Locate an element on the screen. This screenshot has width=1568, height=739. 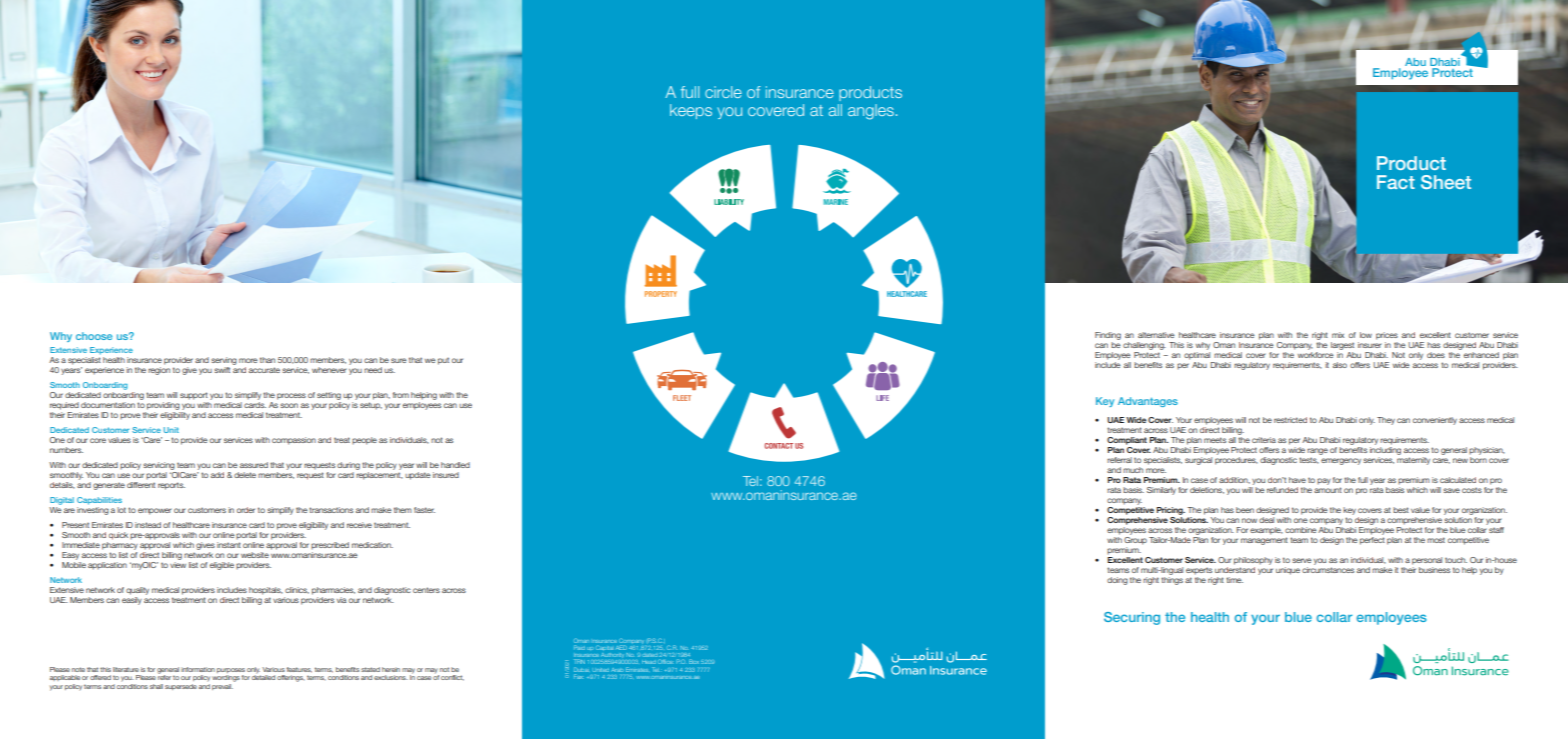
keeps is located at coordinates (691, 111).
